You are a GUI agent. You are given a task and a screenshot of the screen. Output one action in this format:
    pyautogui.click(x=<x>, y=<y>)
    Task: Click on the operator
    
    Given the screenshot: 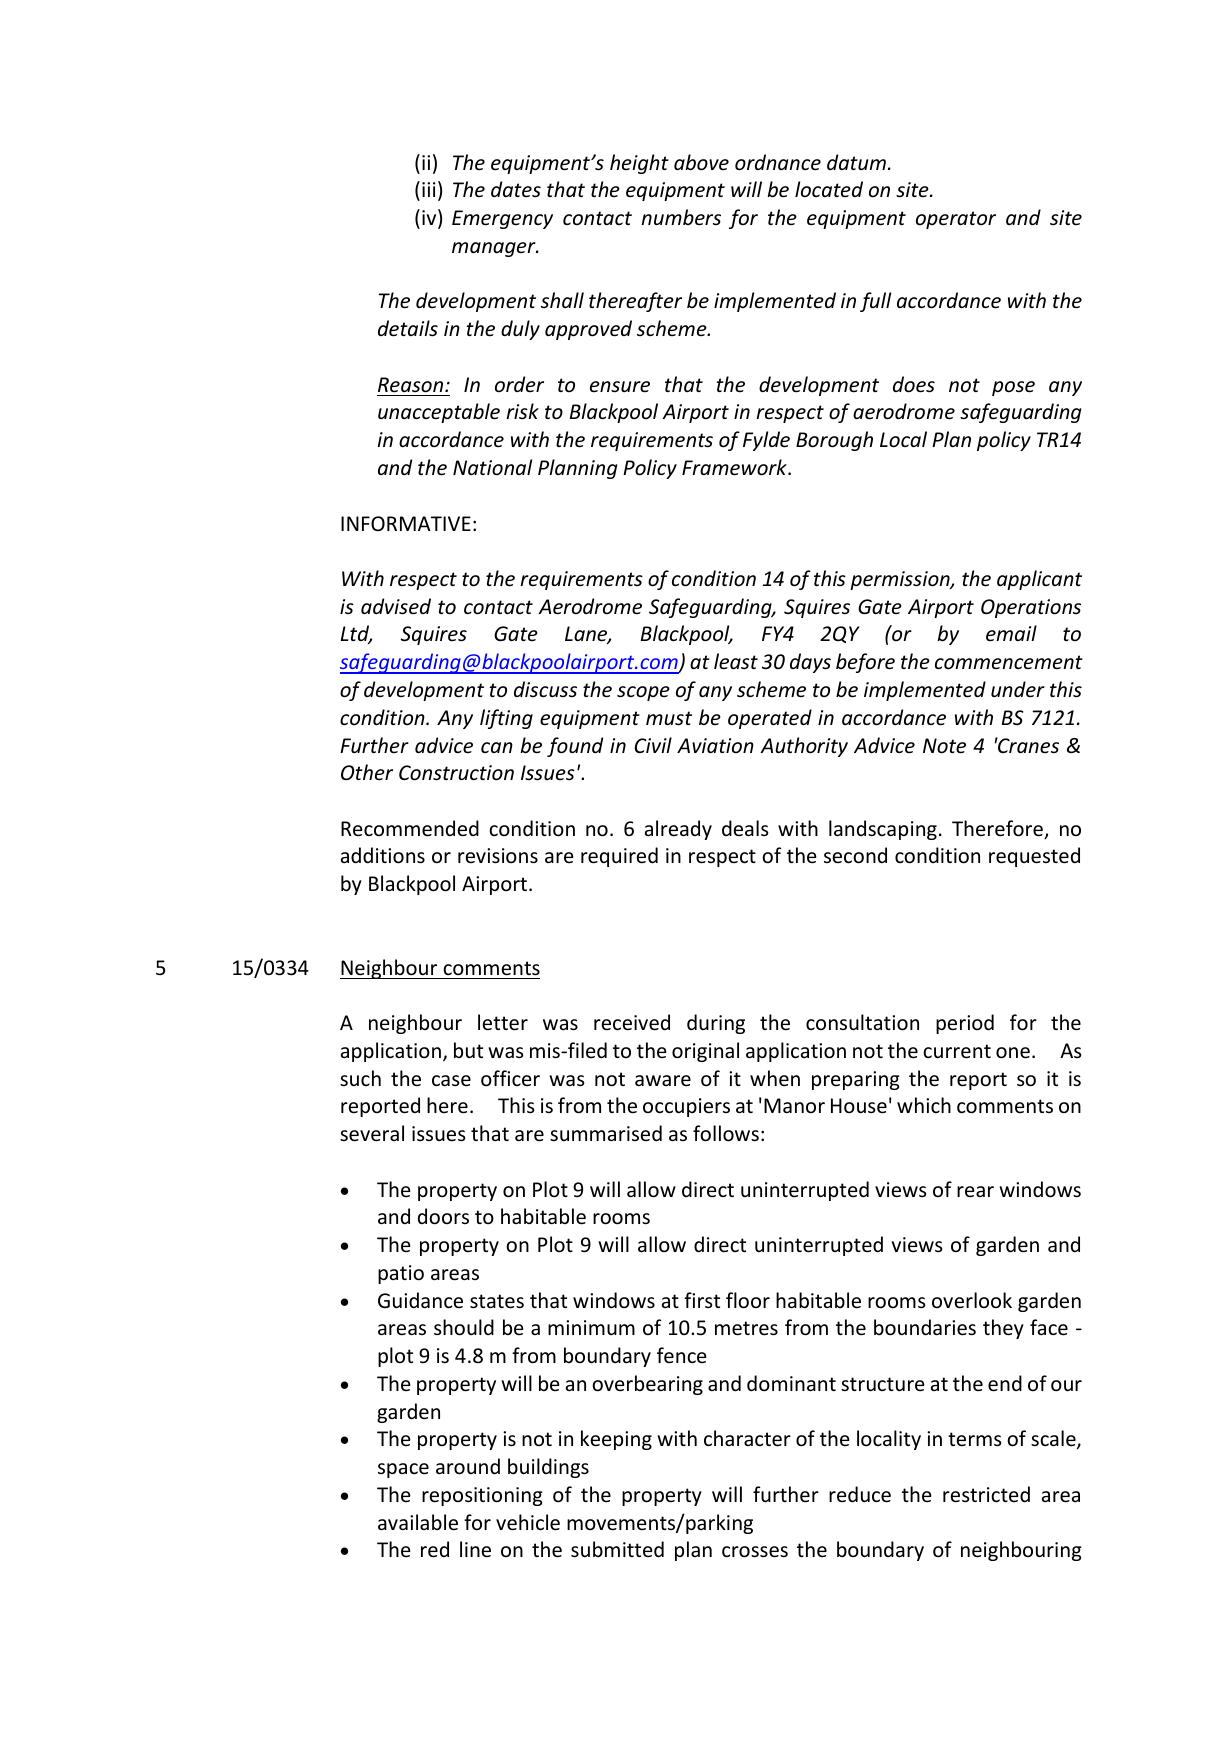 What is the action you would take?
    pyautogui.click(x=956, y=220)
